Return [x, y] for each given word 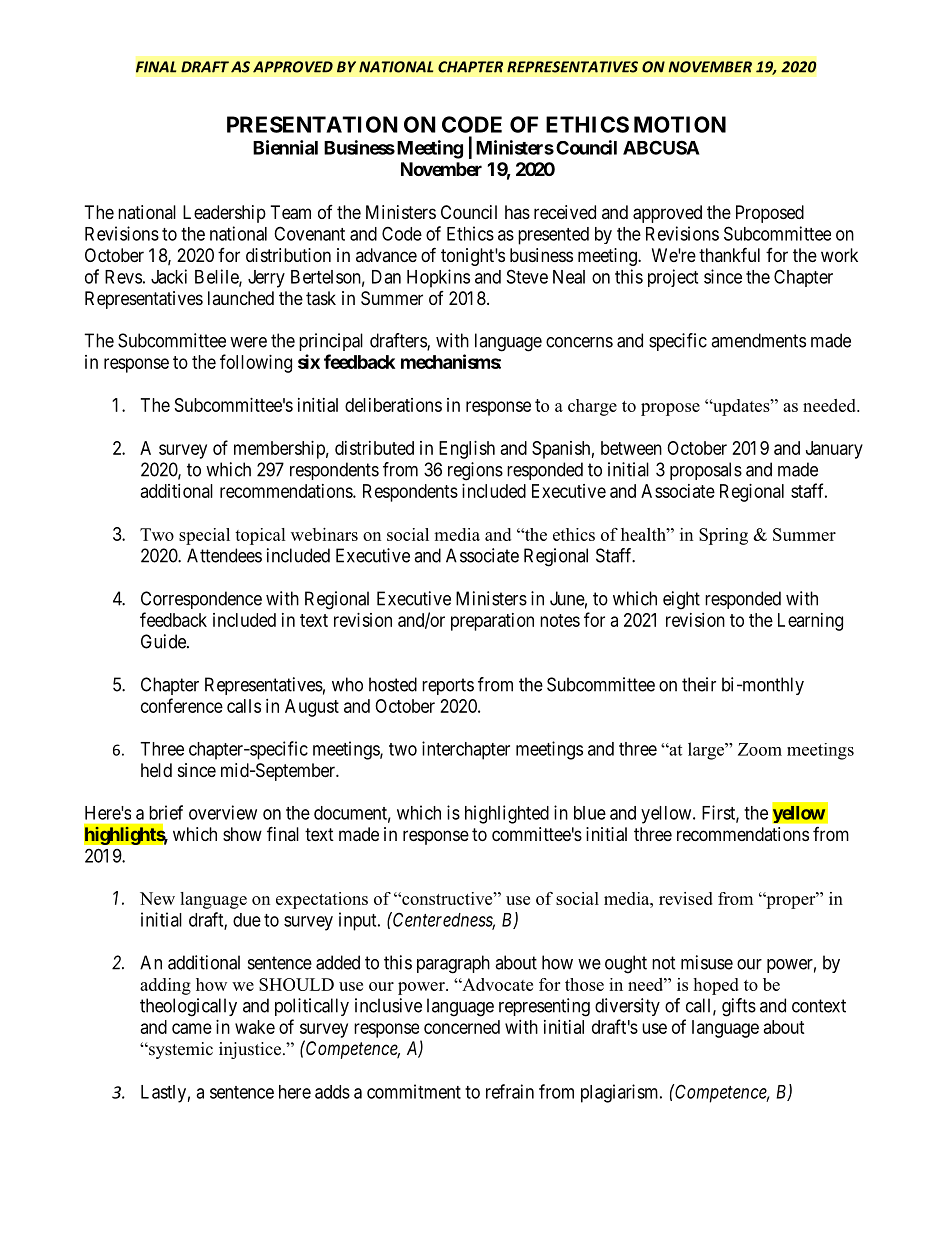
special [204, 536]
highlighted [507, 814]
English [467, 450]
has [517, 212]
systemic [180, 1050]
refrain [510, 1091]
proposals [706, 471]
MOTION [680, 124]
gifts [739, 1007]
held [156, 770]
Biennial [285, 147]
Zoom [760, 749]
